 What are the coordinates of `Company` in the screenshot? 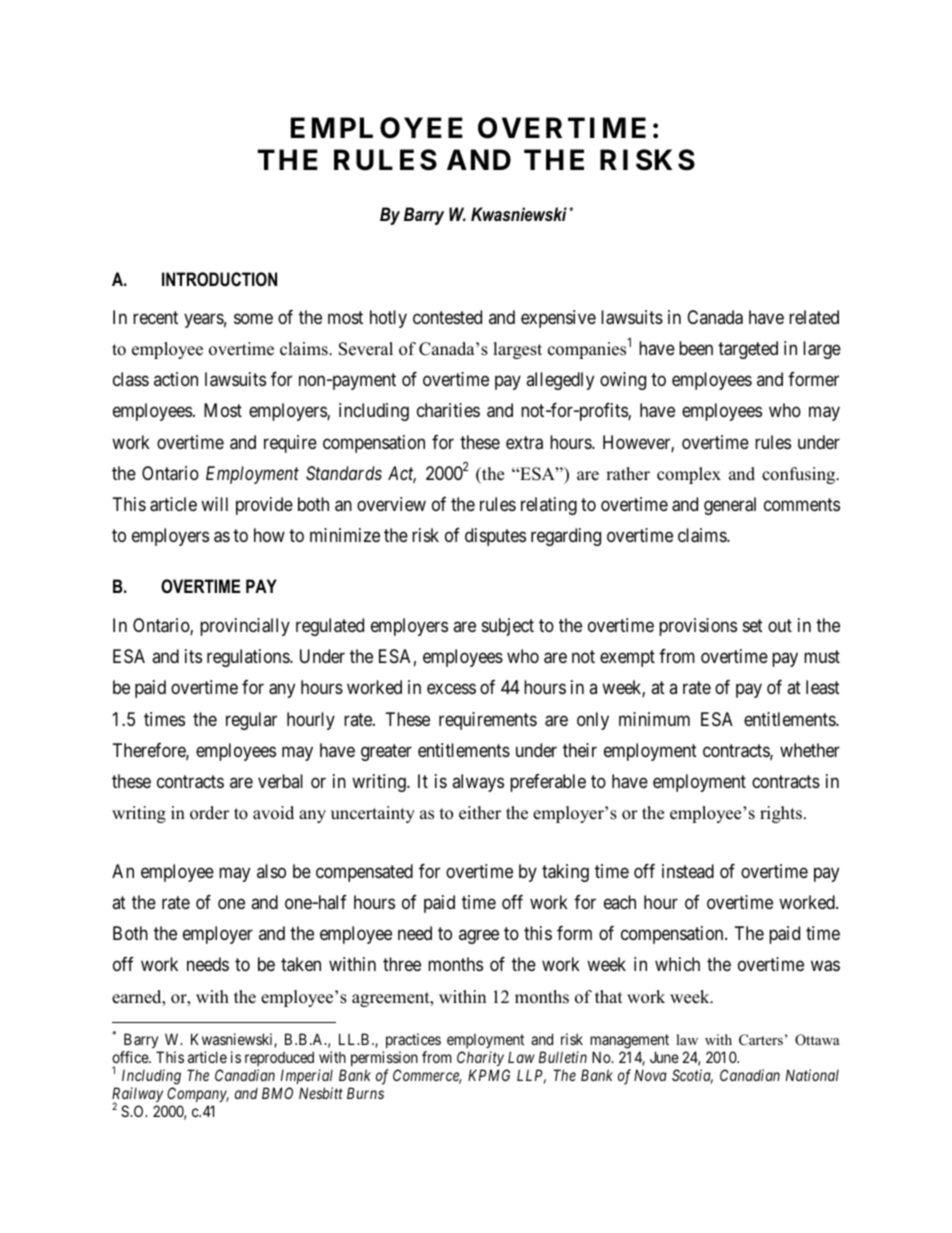 It's located at (198, 1094).
